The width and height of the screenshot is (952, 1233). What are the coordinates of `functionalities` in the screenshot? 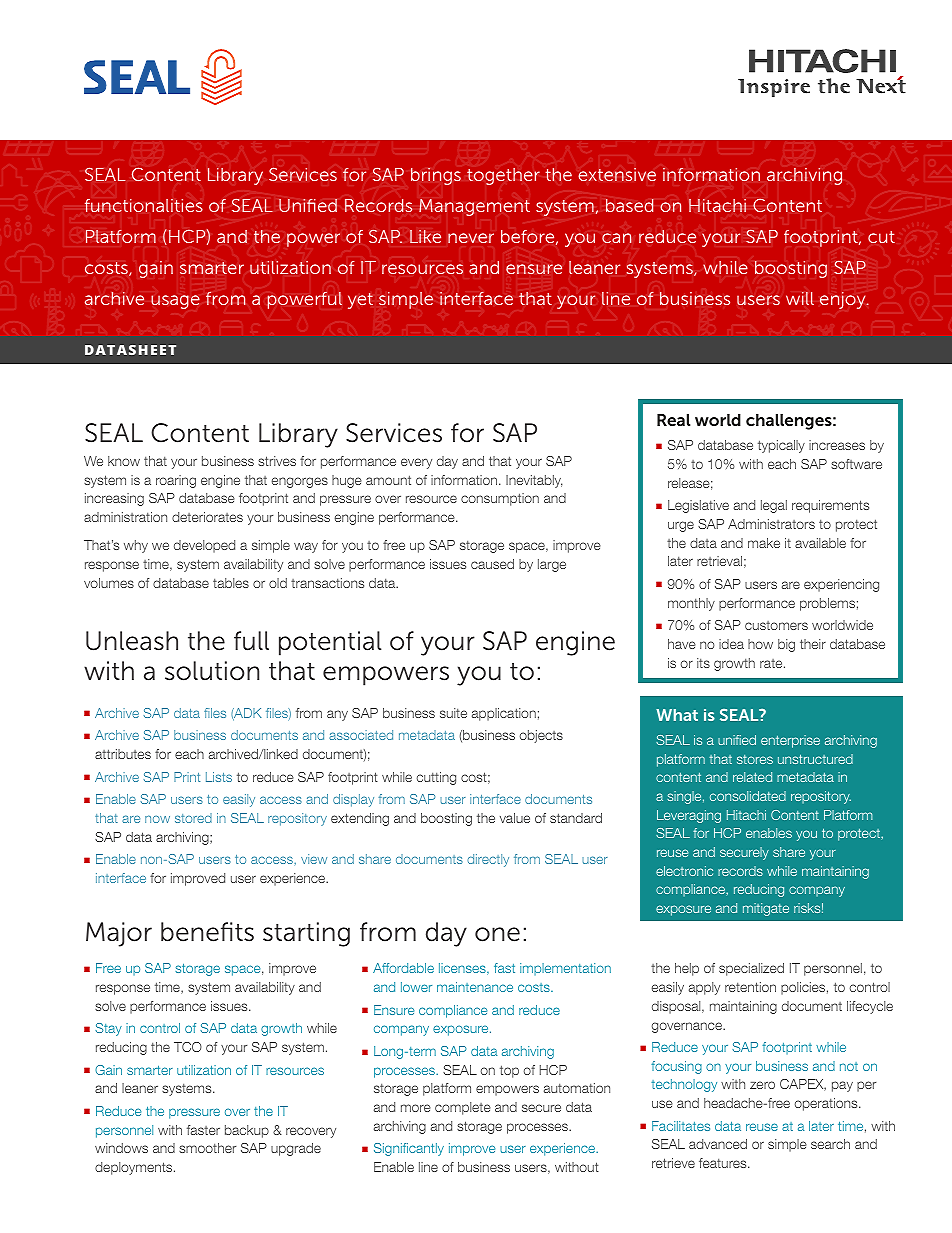 It's located at (144, 206).
